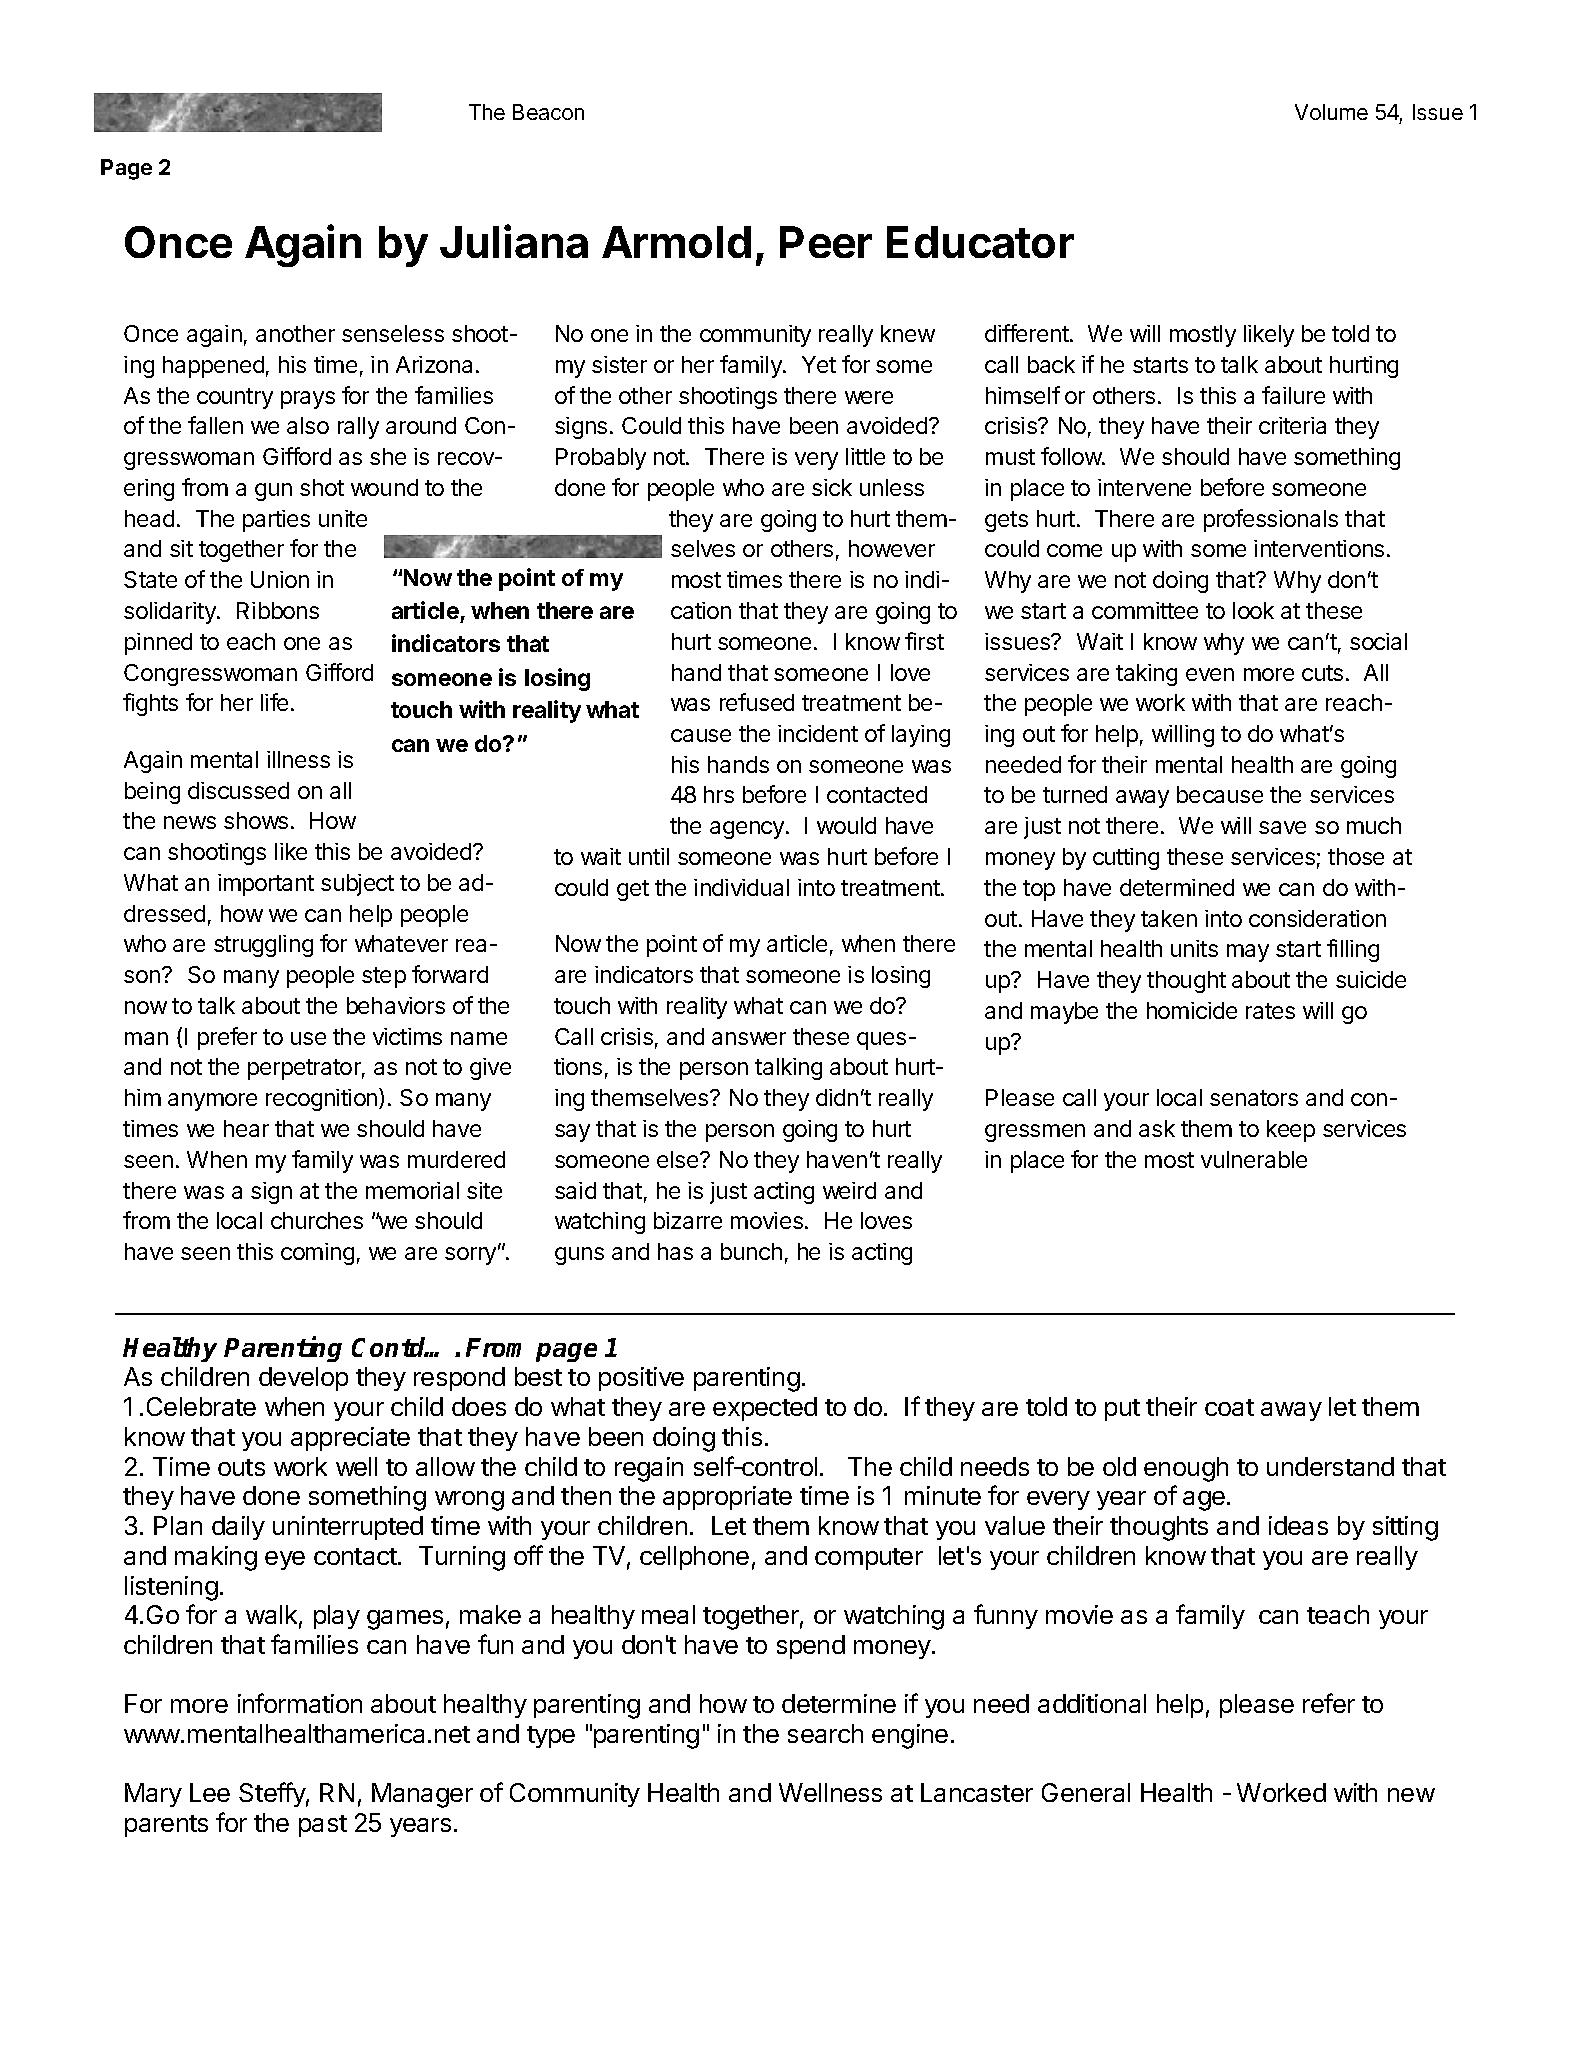 The height and width of the screenshot is (2047, 1582). I want to click on rates, so click(1270, 1011).
